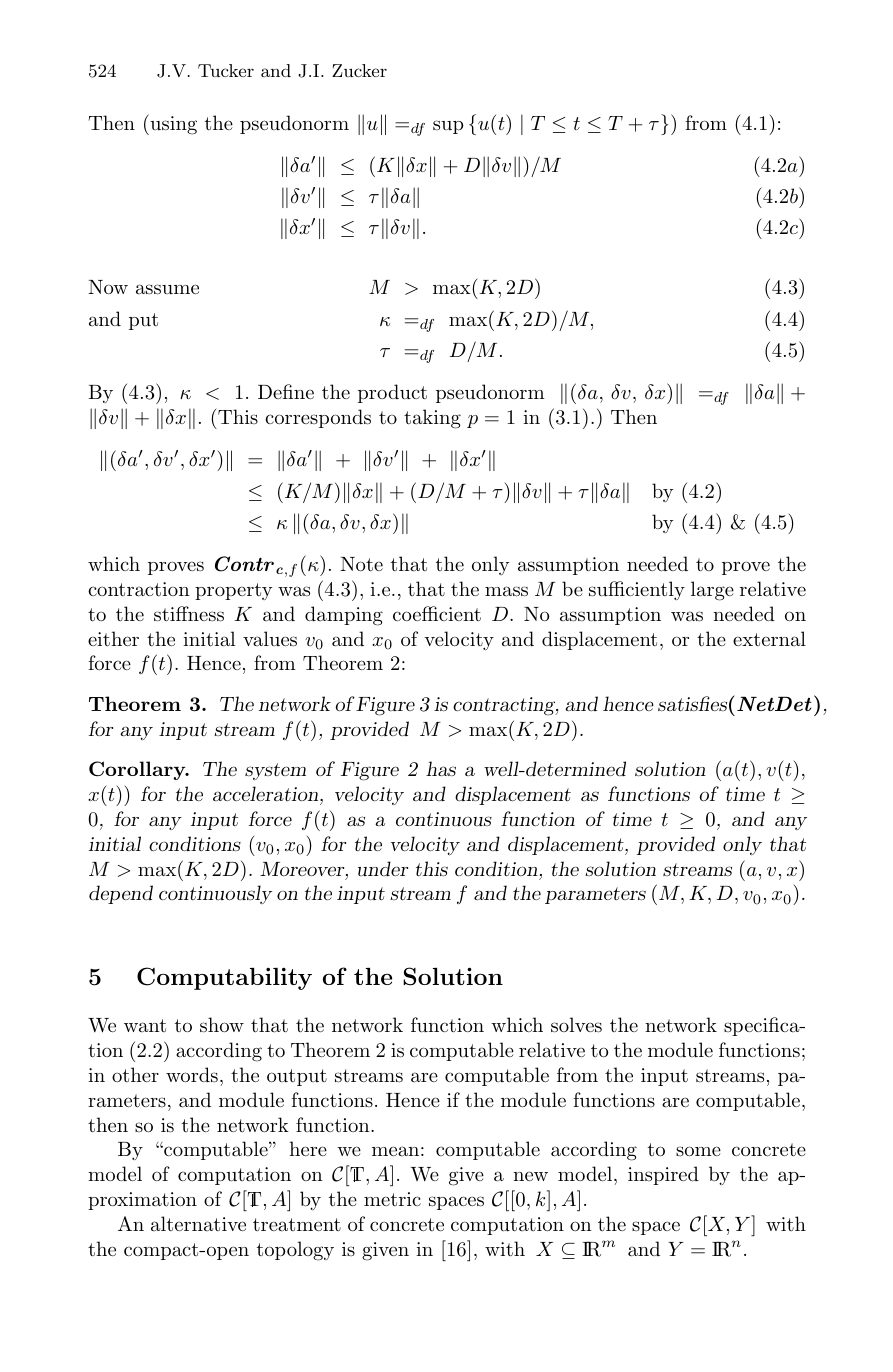  I want to click on sup, so click(448, 127).
